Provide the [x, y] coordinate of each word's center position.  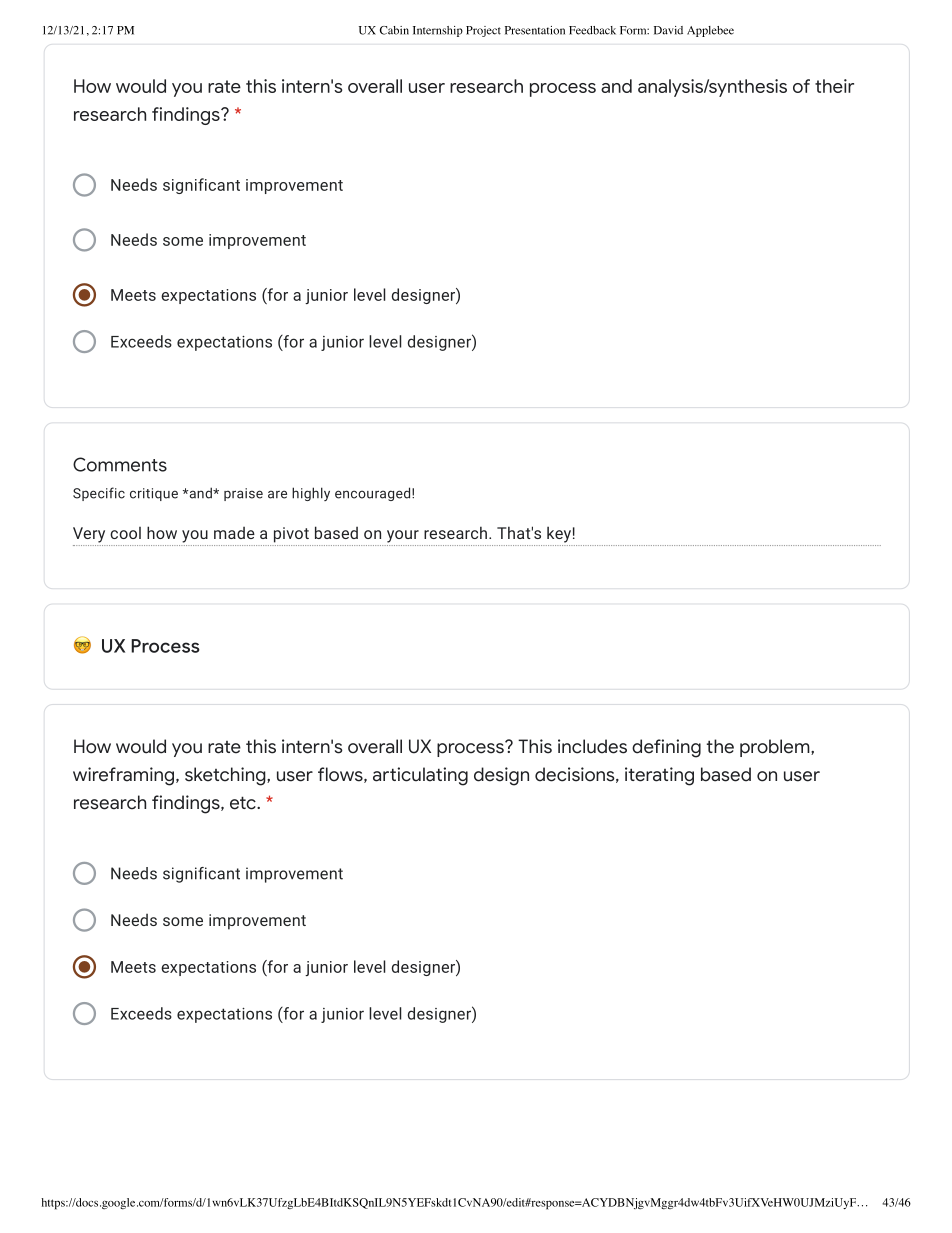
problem [776, 748]
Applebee [710, 31]
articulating [420, 776]
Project [483, 31]
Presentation [535, 30]
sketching [226, 776]
